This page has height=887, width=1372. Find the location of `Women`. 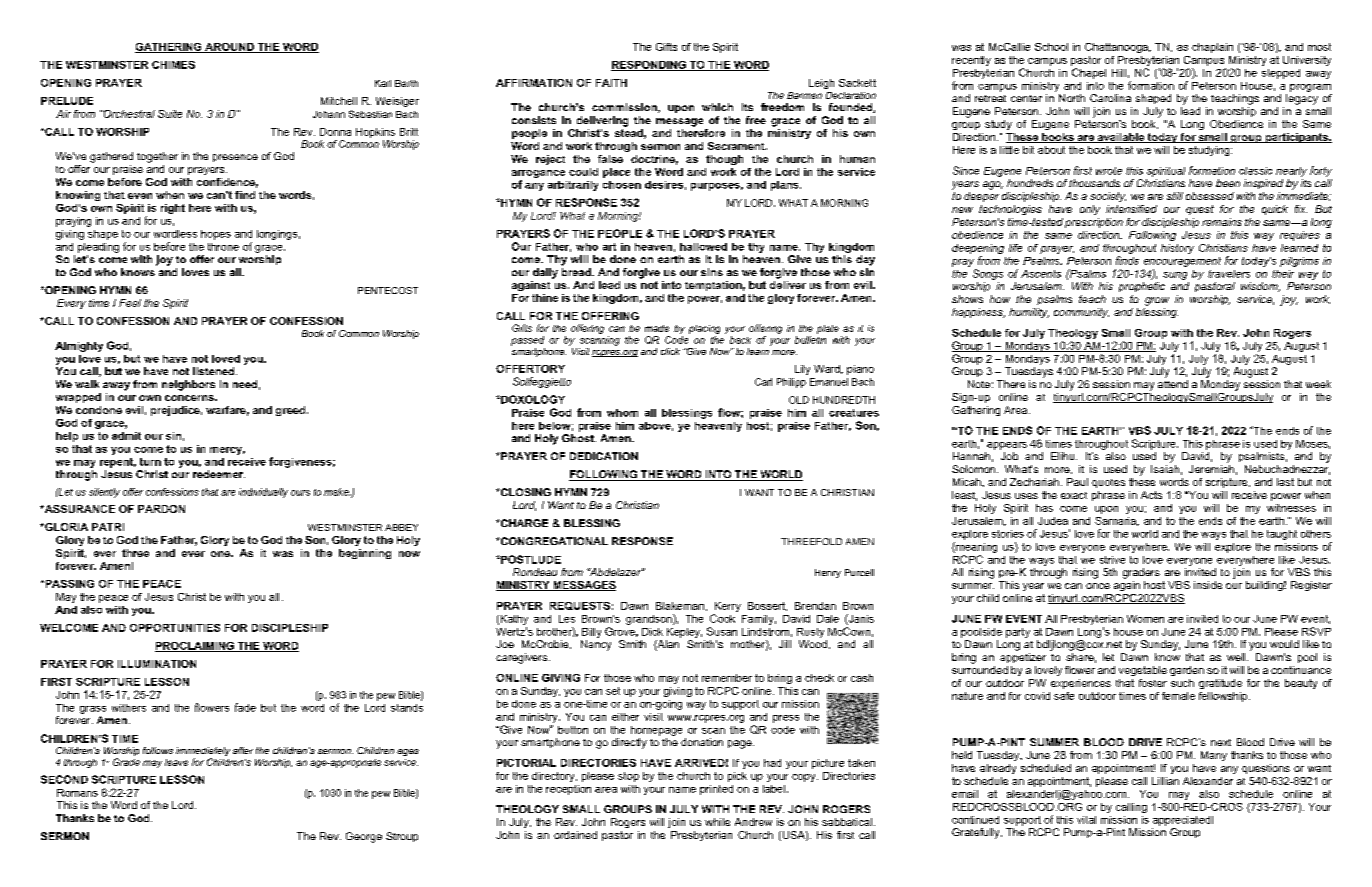

Women is located at coordinates (1145, 619).
